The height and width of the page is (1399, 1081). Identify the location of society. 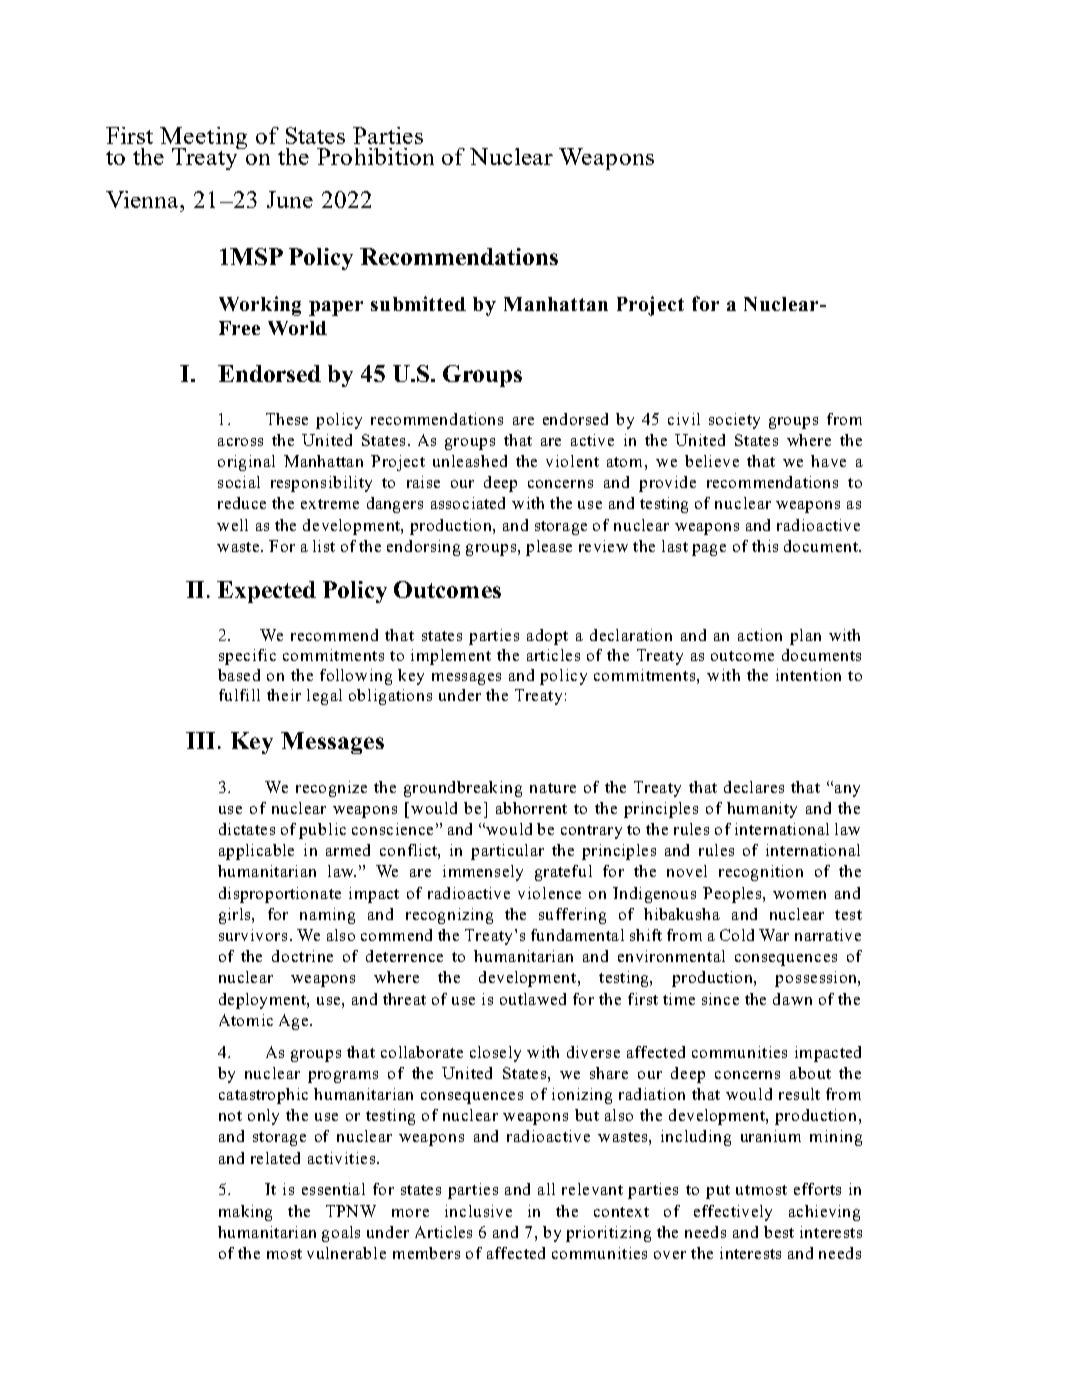
(734, 421).
